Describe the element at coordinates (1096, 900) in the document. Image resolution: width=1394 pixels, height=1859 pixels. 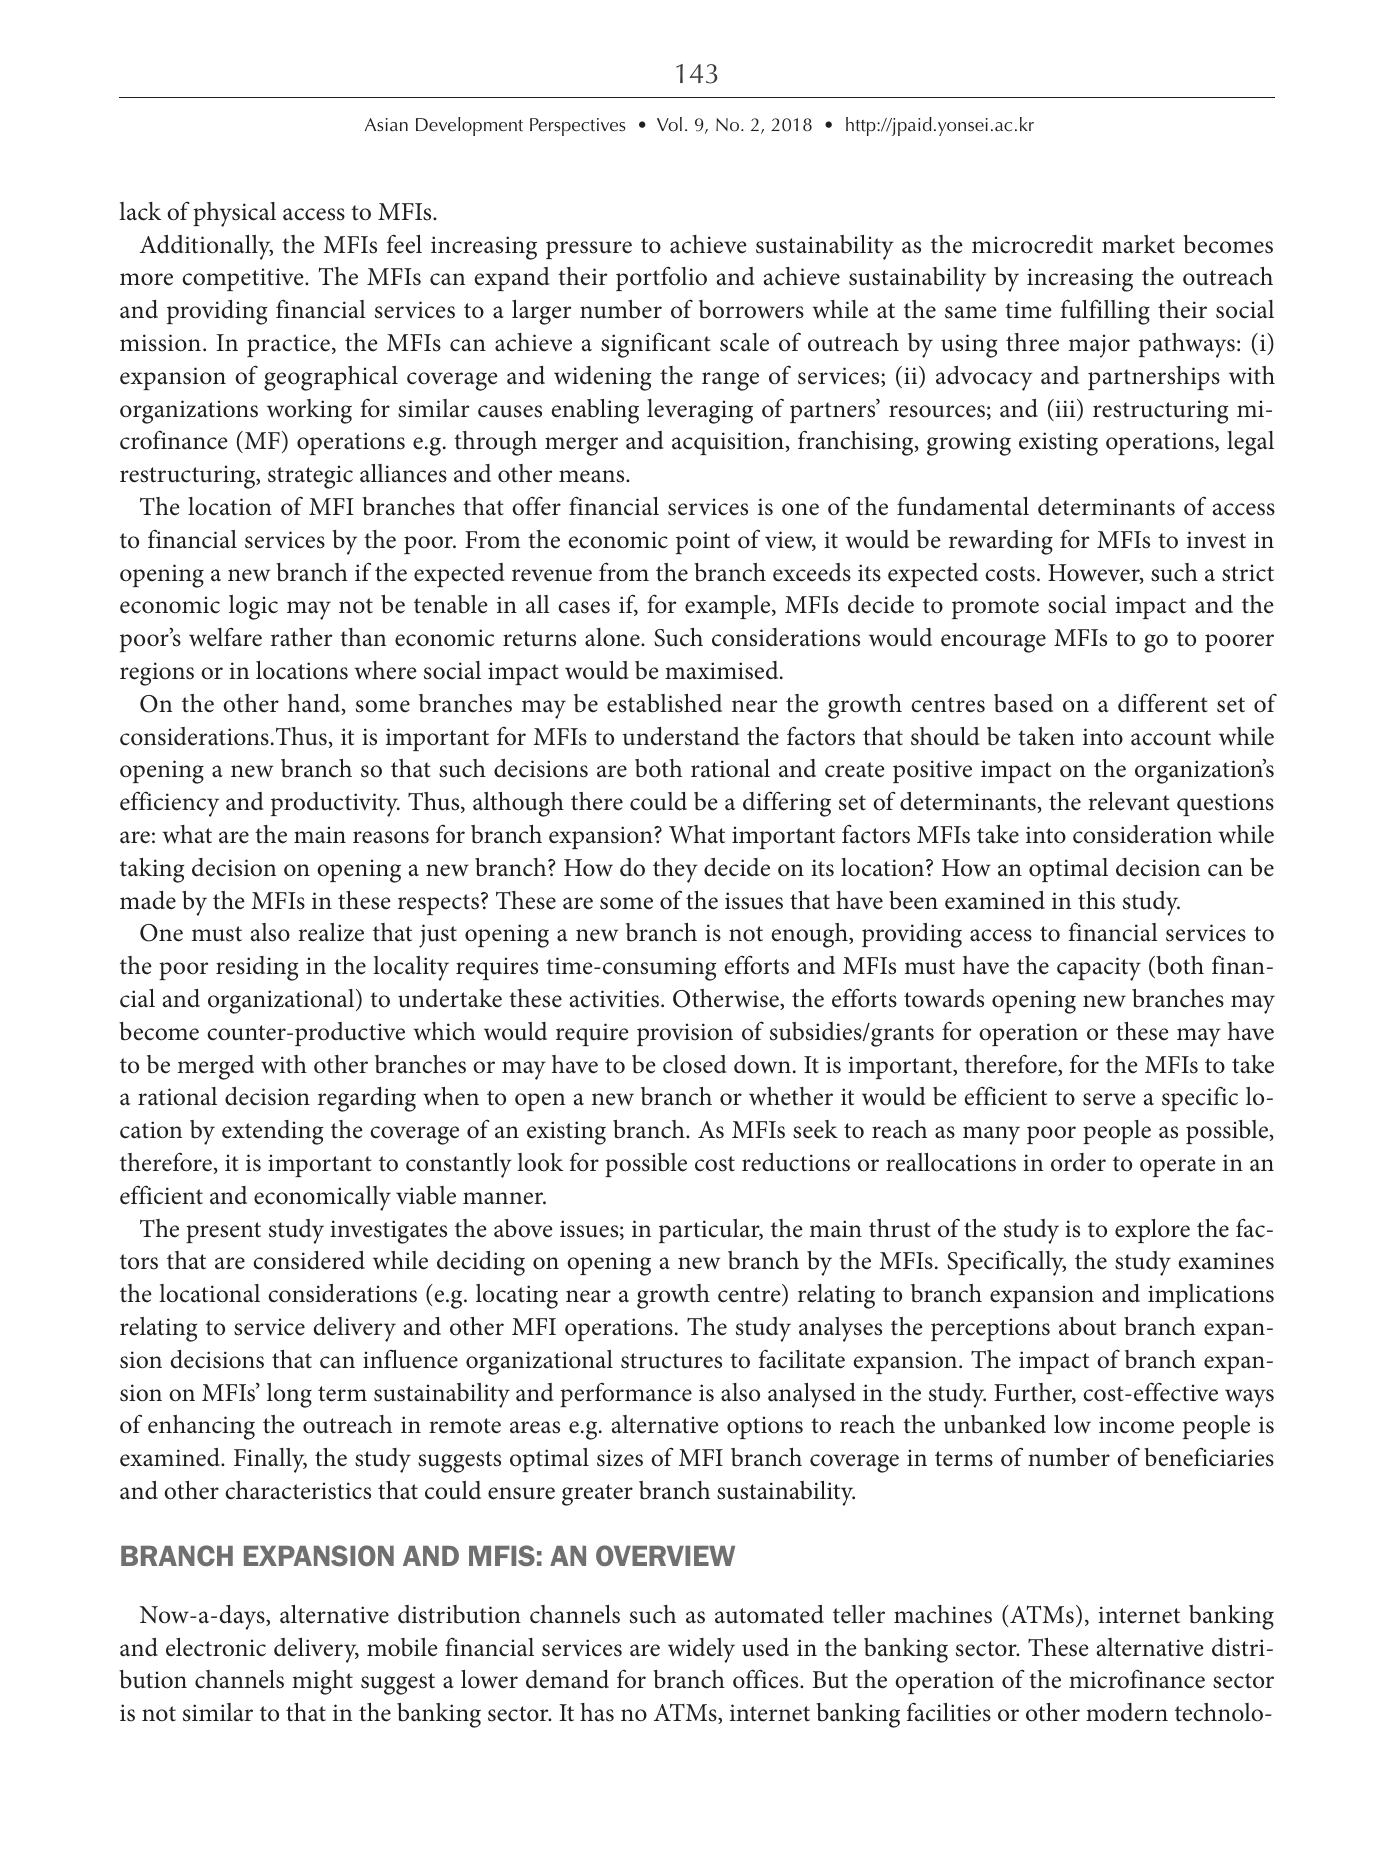
I see `this` at that location.
